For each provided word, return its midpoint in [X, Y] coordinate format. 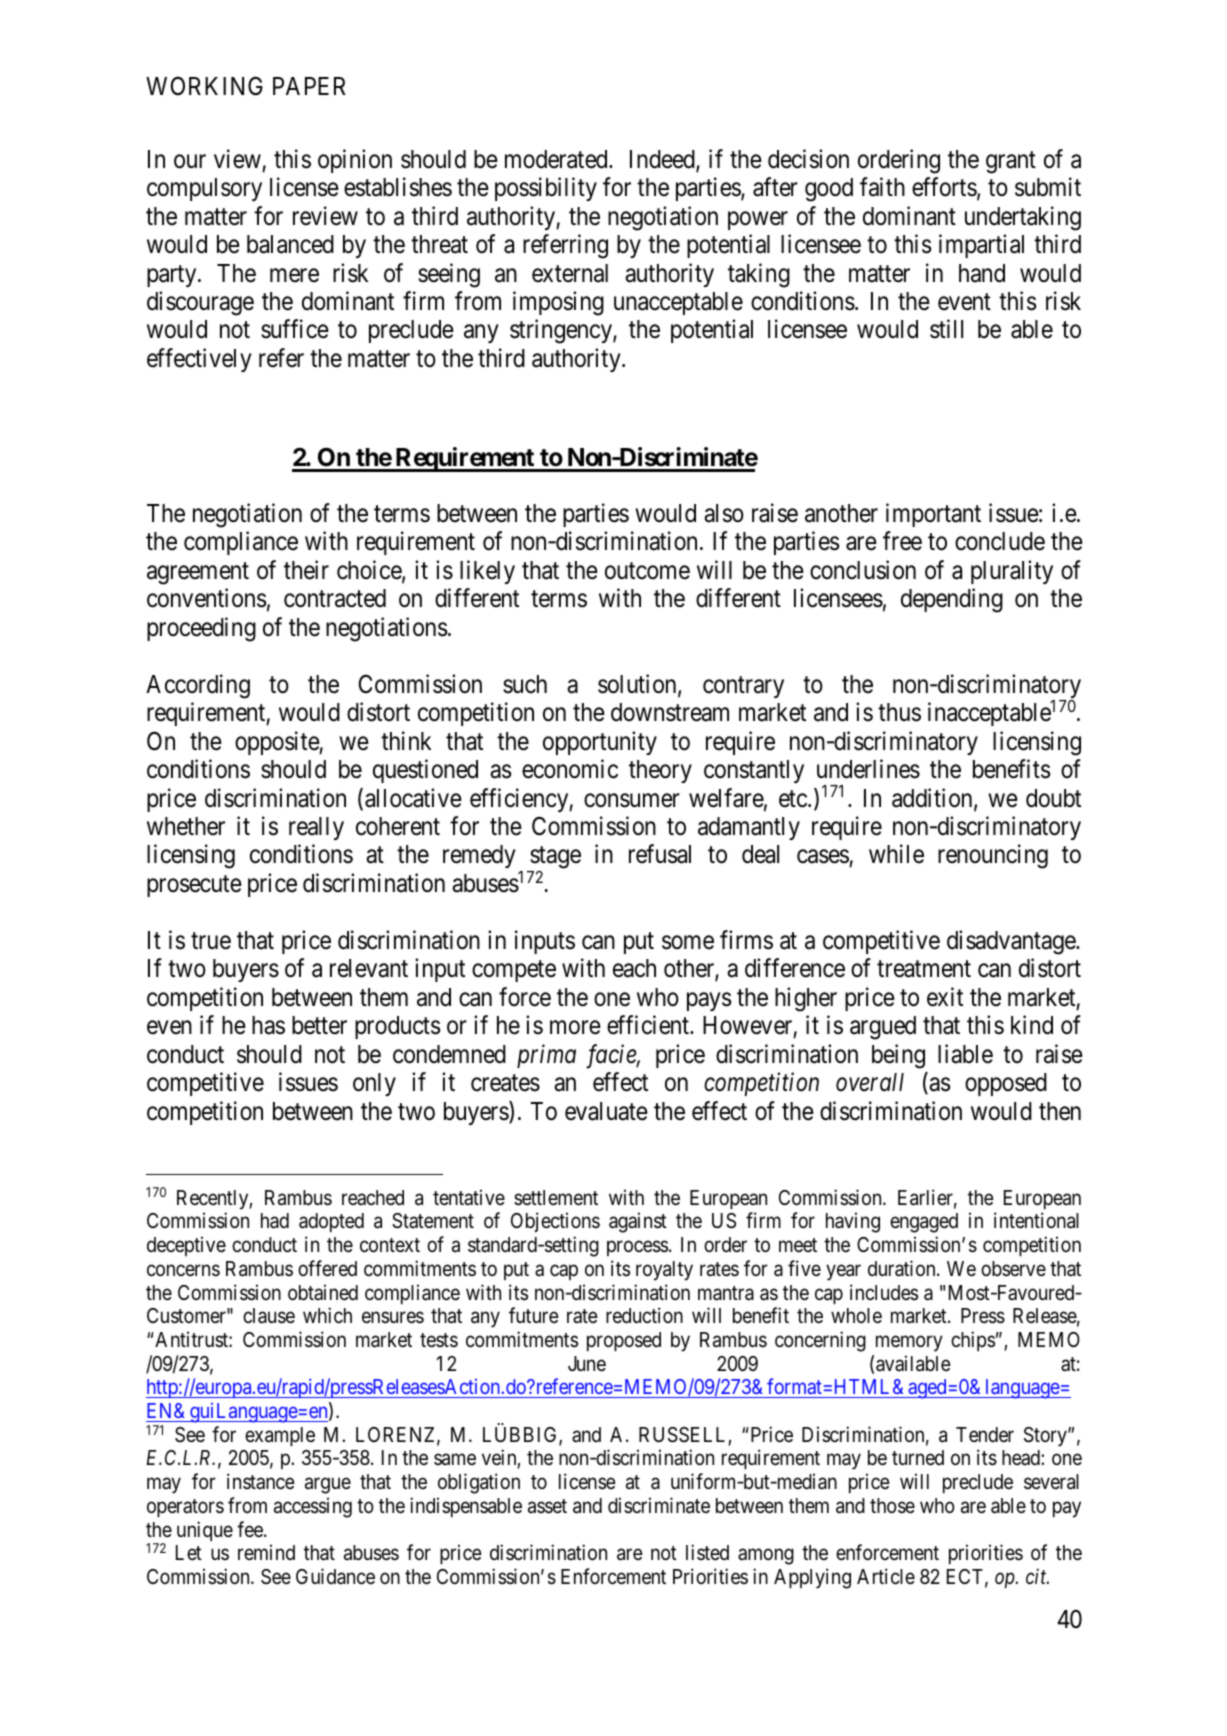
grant [1011, 162]
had [275, 1221]
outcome [647, 571]
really [316, 828]
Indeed [663, 160]
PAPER [309, 86]
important [933, 515]
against [638, 1222]
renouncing [993, 857]
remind [266, 1552]
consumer [632, 800]
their [306, 570]
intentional [1036, 1220]
